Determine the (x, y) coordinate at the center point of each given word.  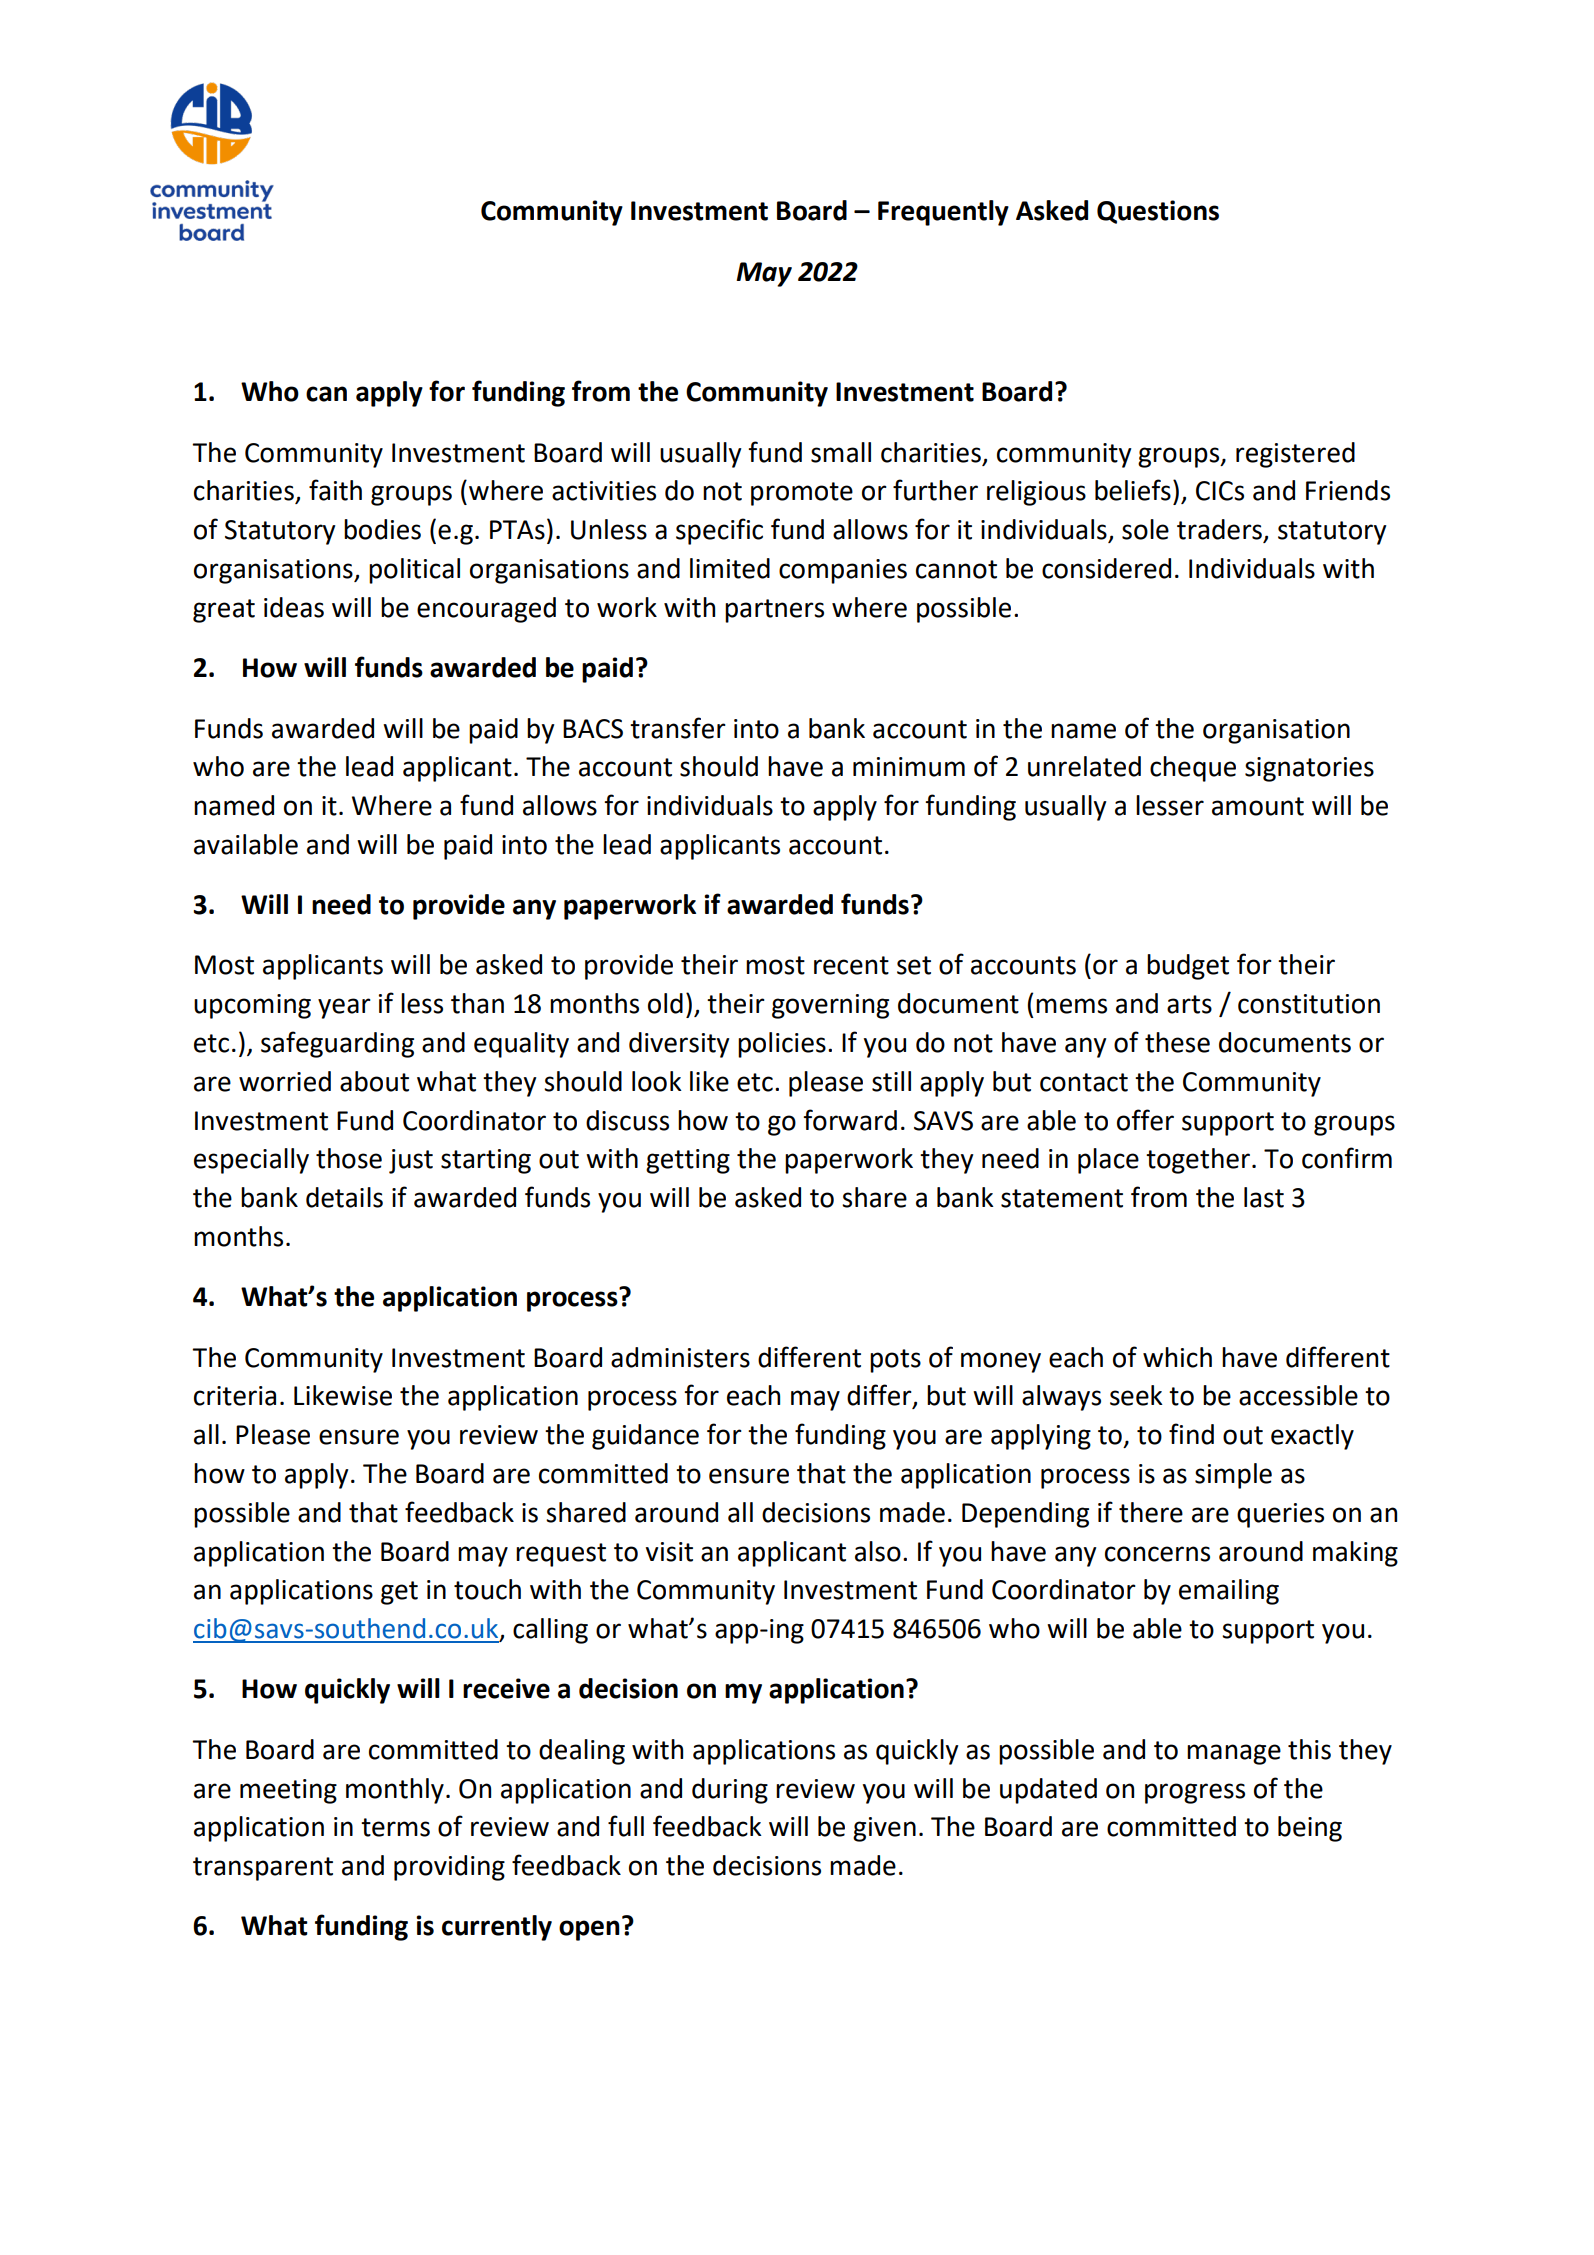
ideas (294, 607)
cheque (1193, 769)
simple (1233, 1476)
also (878, 1551)
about (374, 1081)
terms (395, 1827)
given (884, 1829)
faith (335, 490)
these (1177, 1042)
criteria (235, 1396)
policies (782, 1045)
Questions (1158, 212)
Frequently (943, 213)
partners (774, 611)
